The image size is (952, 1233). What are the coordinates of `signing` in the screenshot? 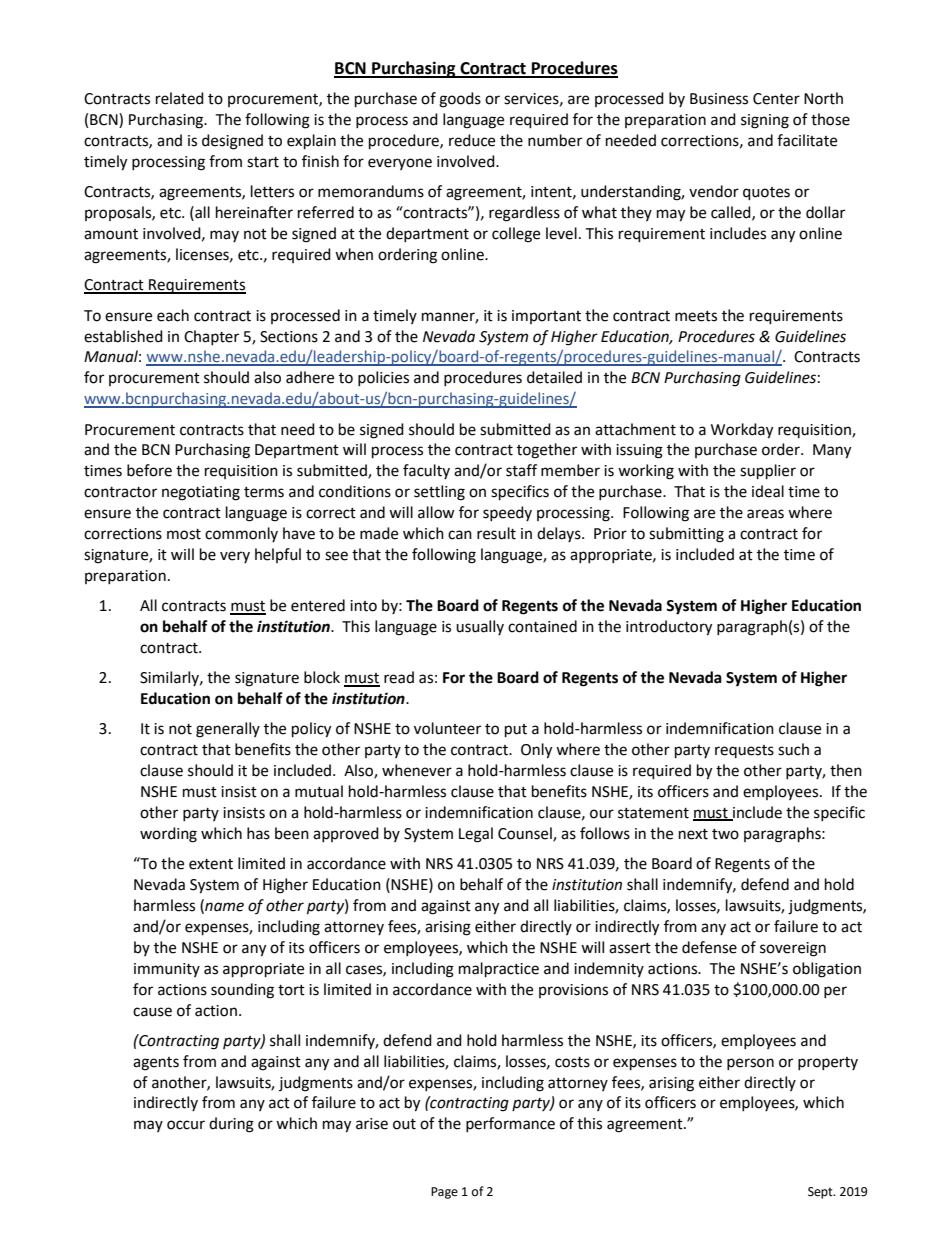 It's located at (765, 121).
